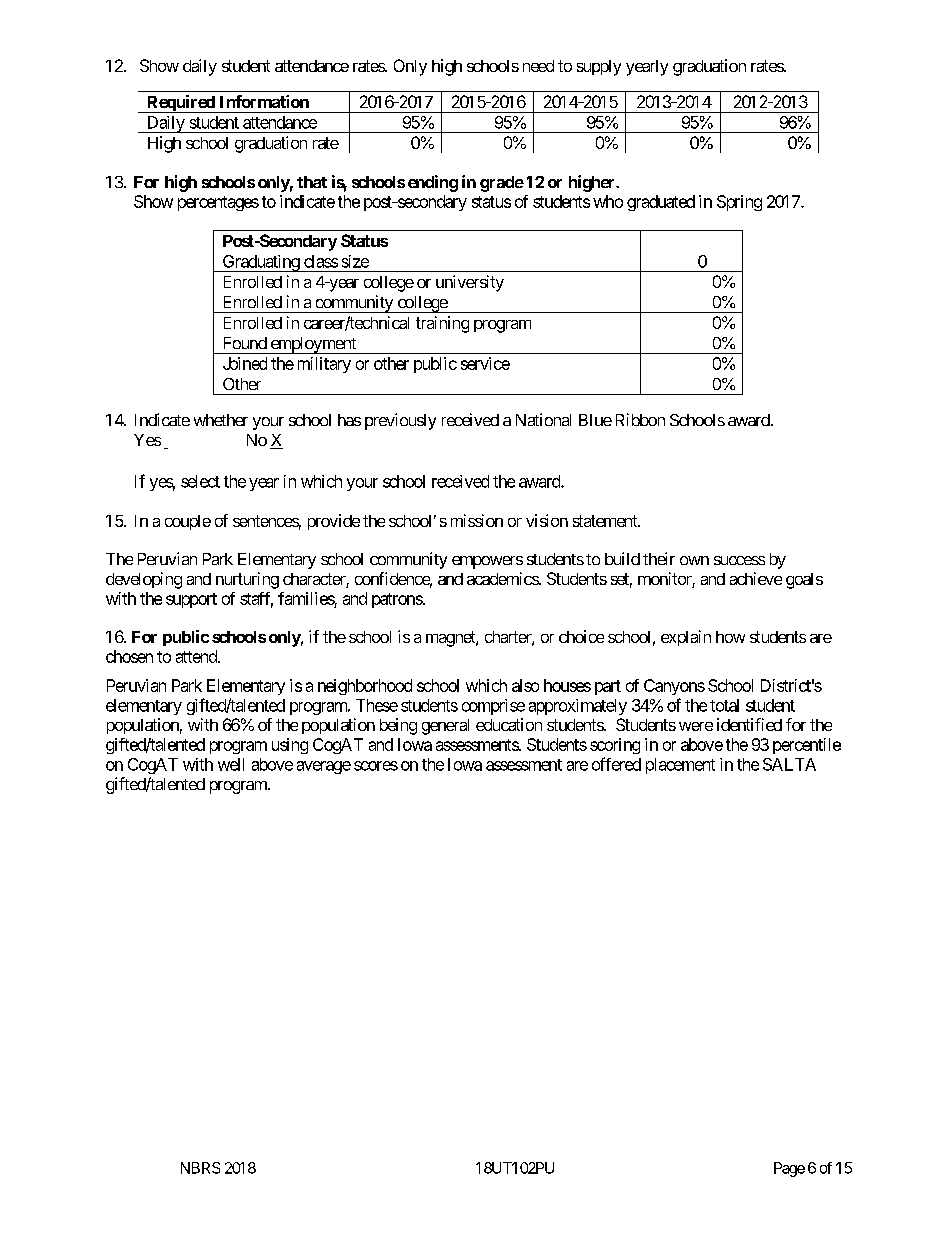  I want to click on achieve, so click(756, 578).
